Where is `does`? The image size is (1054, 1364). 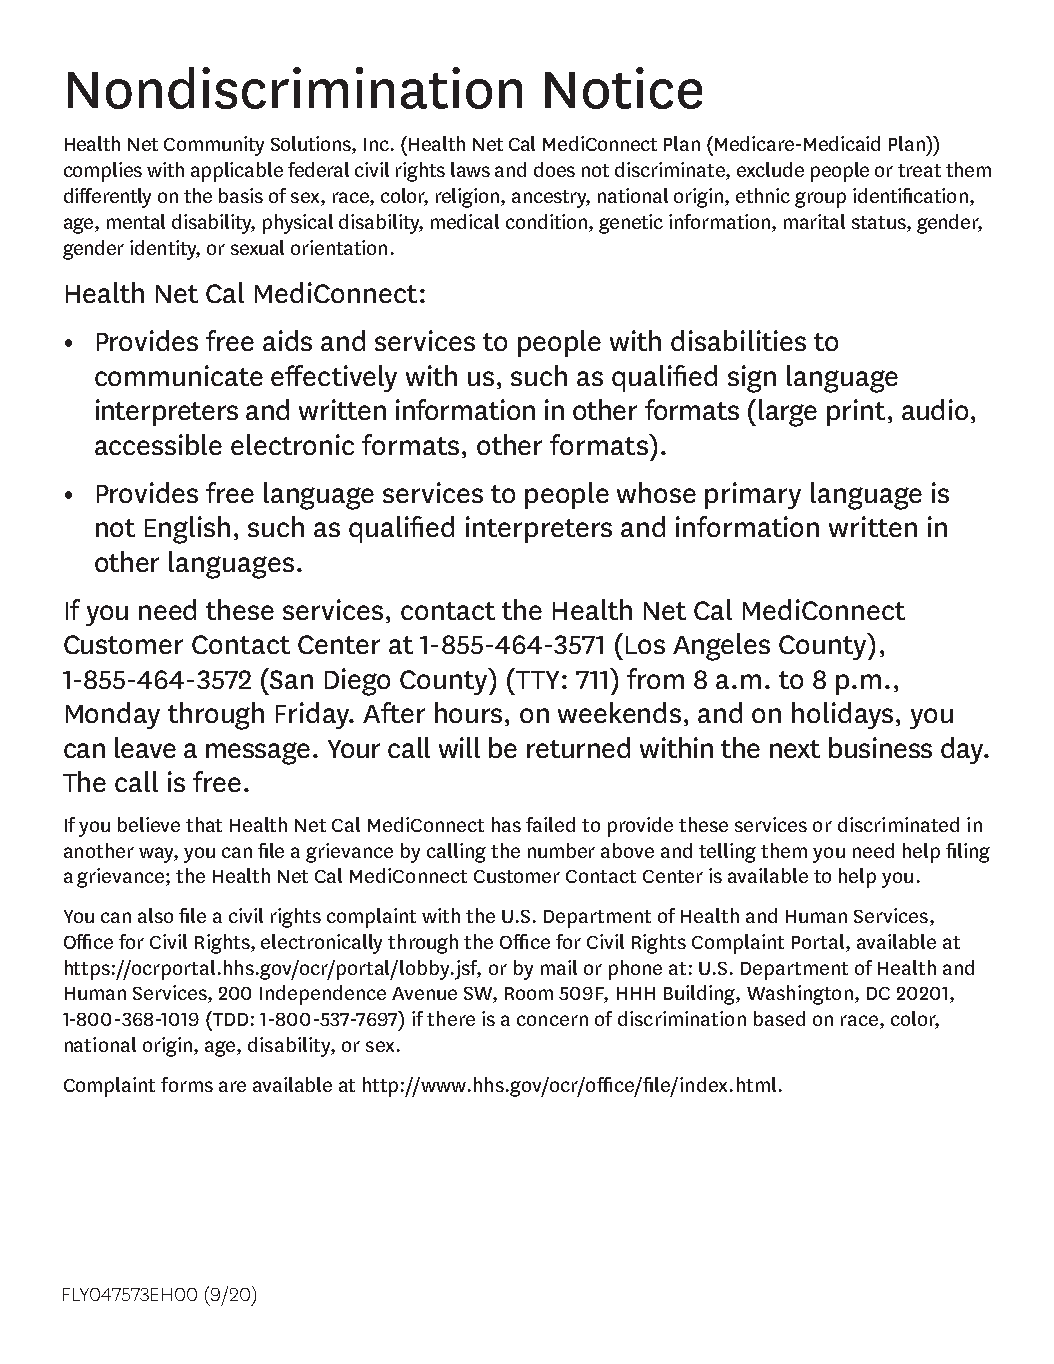
does is located at coordinates (554, 169).
